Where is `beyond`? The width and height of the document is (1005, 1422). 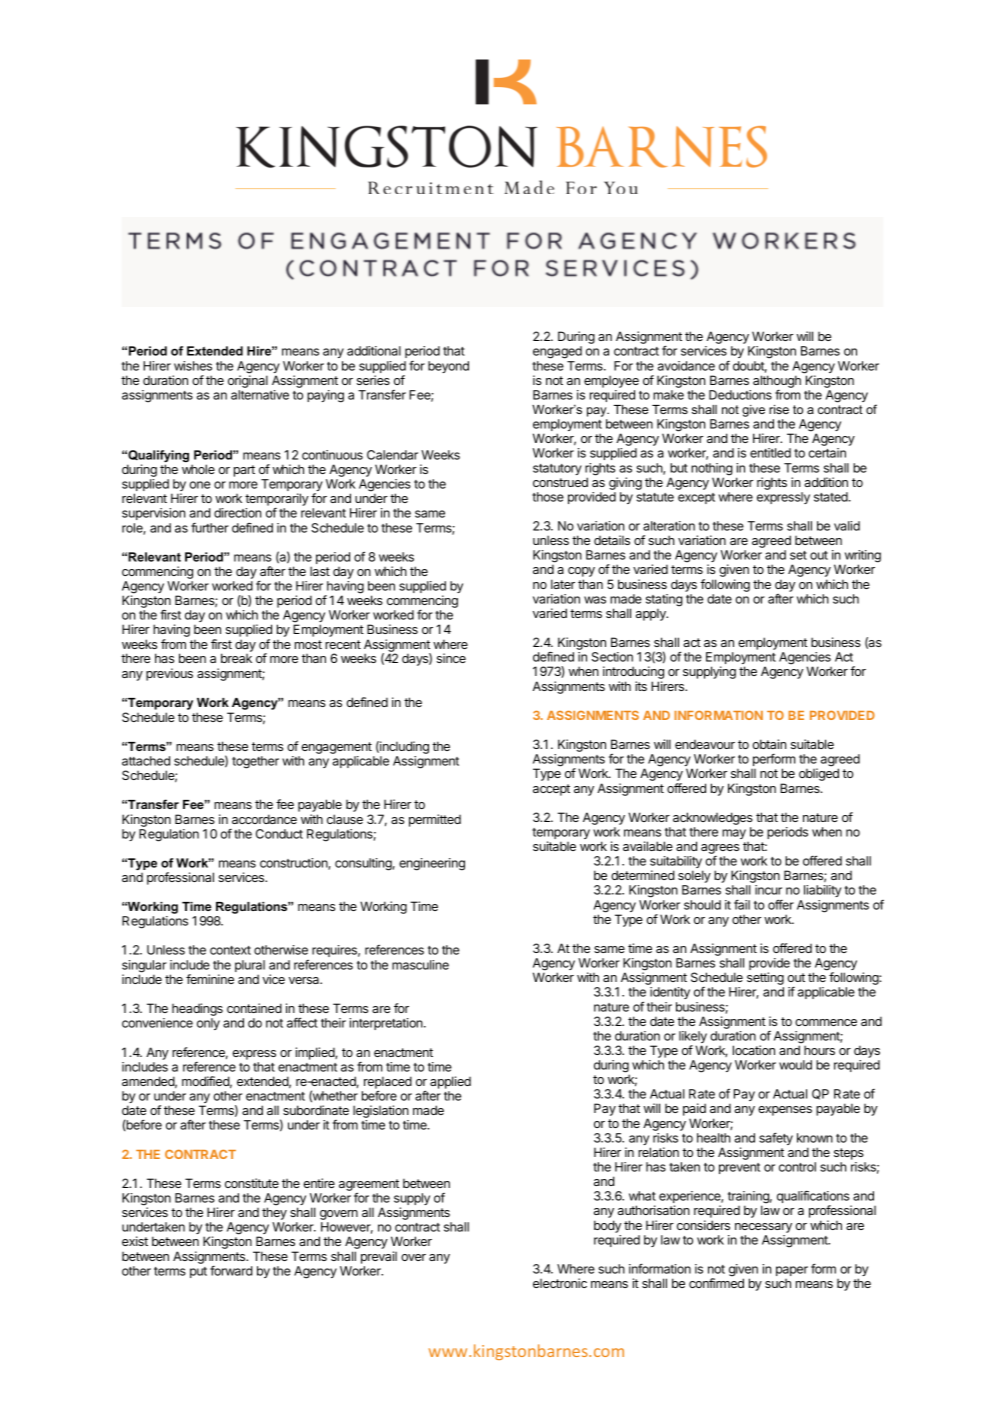
beyond is located at coordinates (448, 367).
